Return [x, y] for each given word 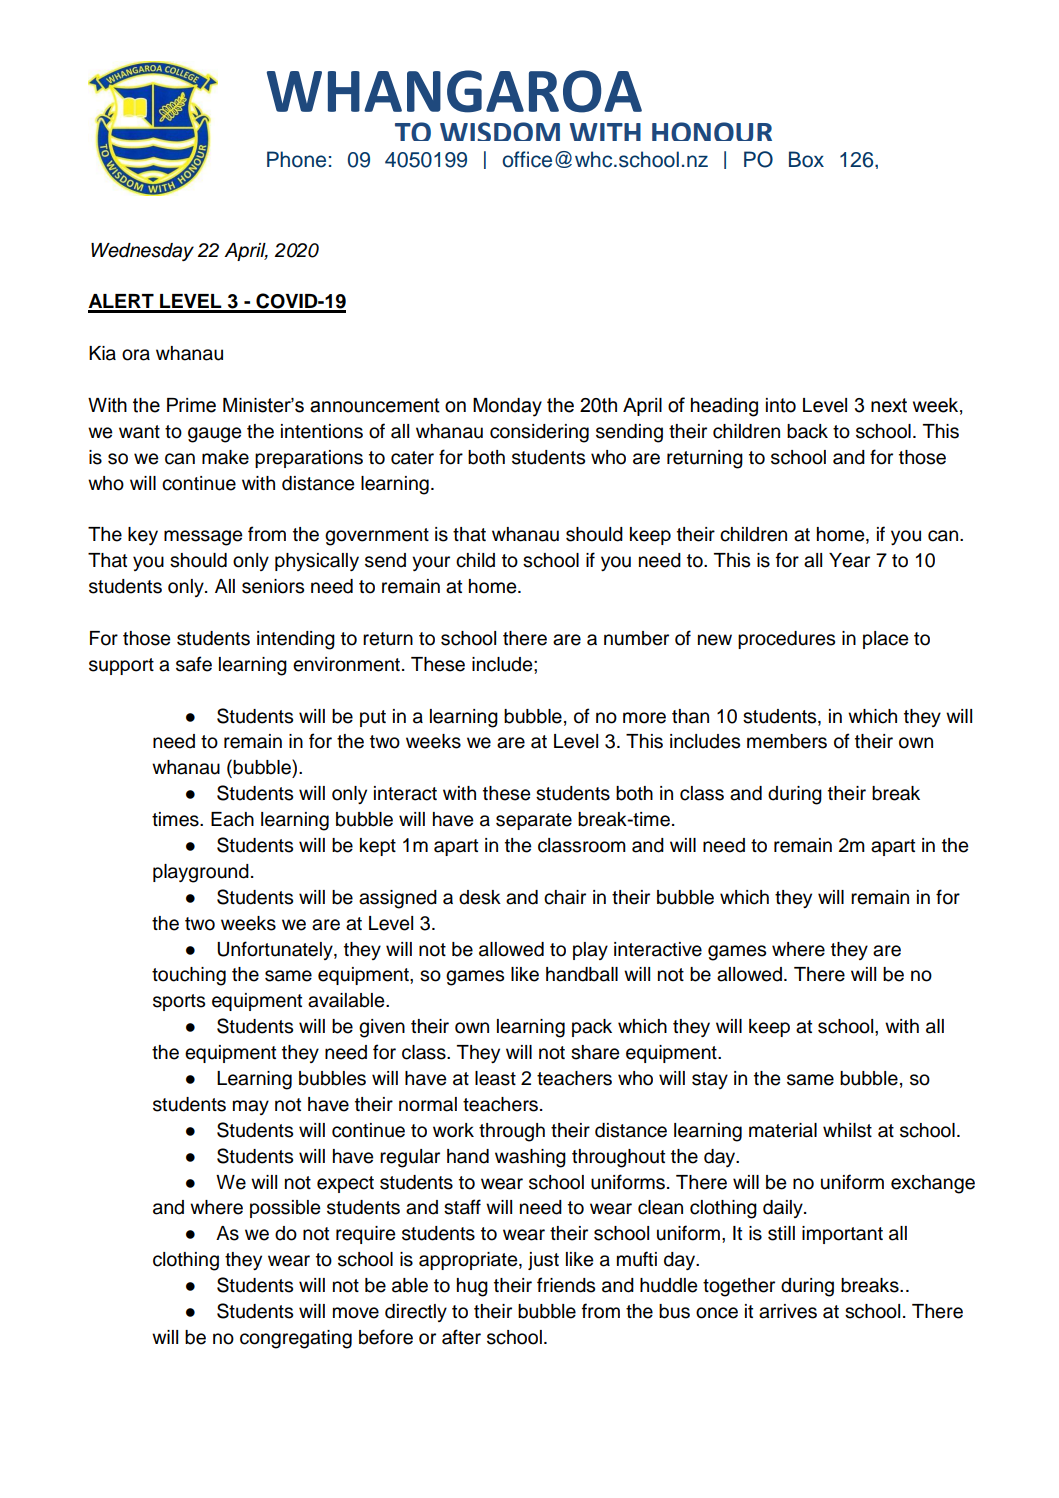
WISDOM [500, 131]
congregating [296, 1339]
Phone [296, 159]
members [787, 741]
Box [806, 159]
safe [194, 664]
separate [534, 821]
